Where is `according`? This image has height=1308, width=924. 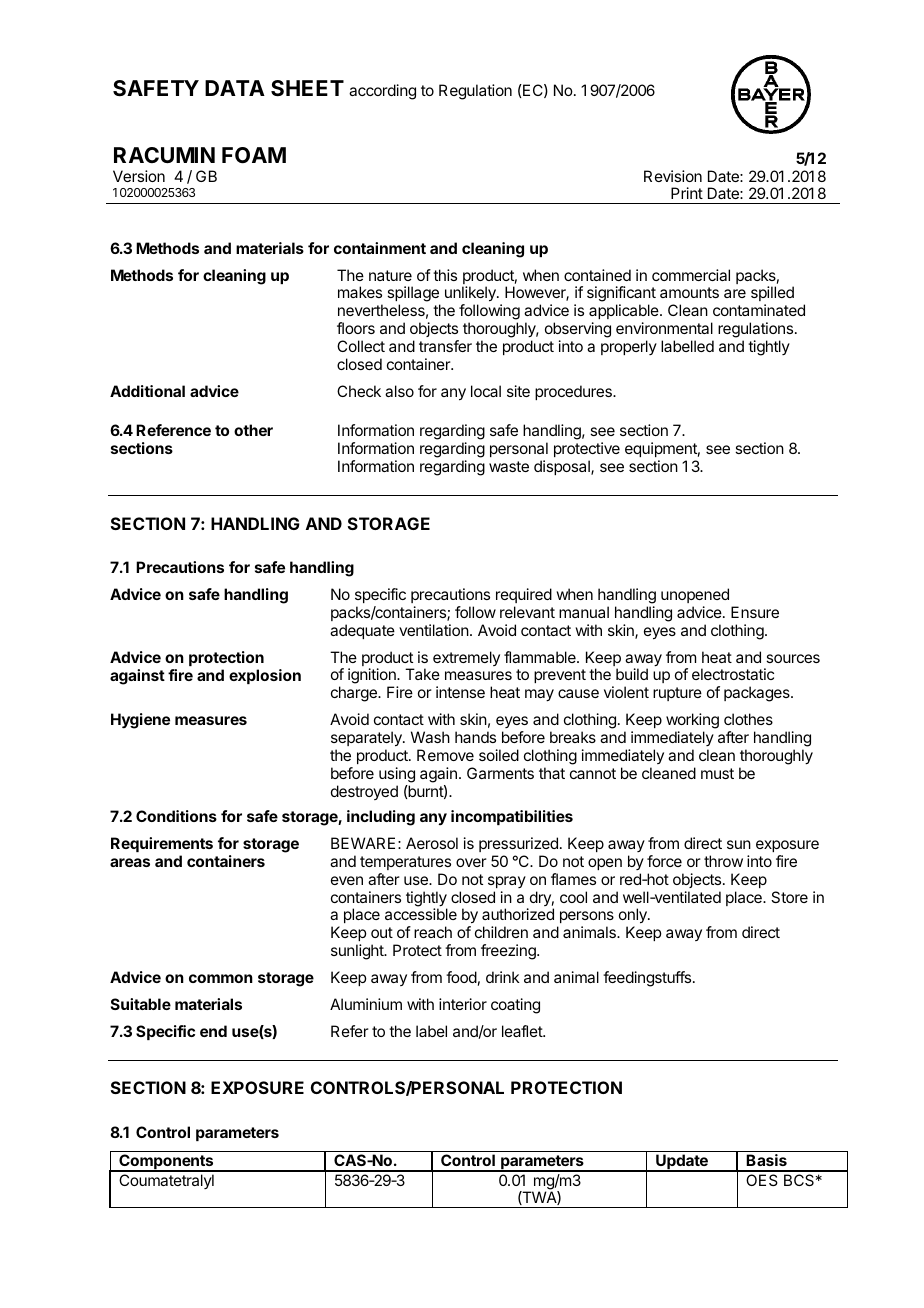 according is located at coordinates (382, 92).
